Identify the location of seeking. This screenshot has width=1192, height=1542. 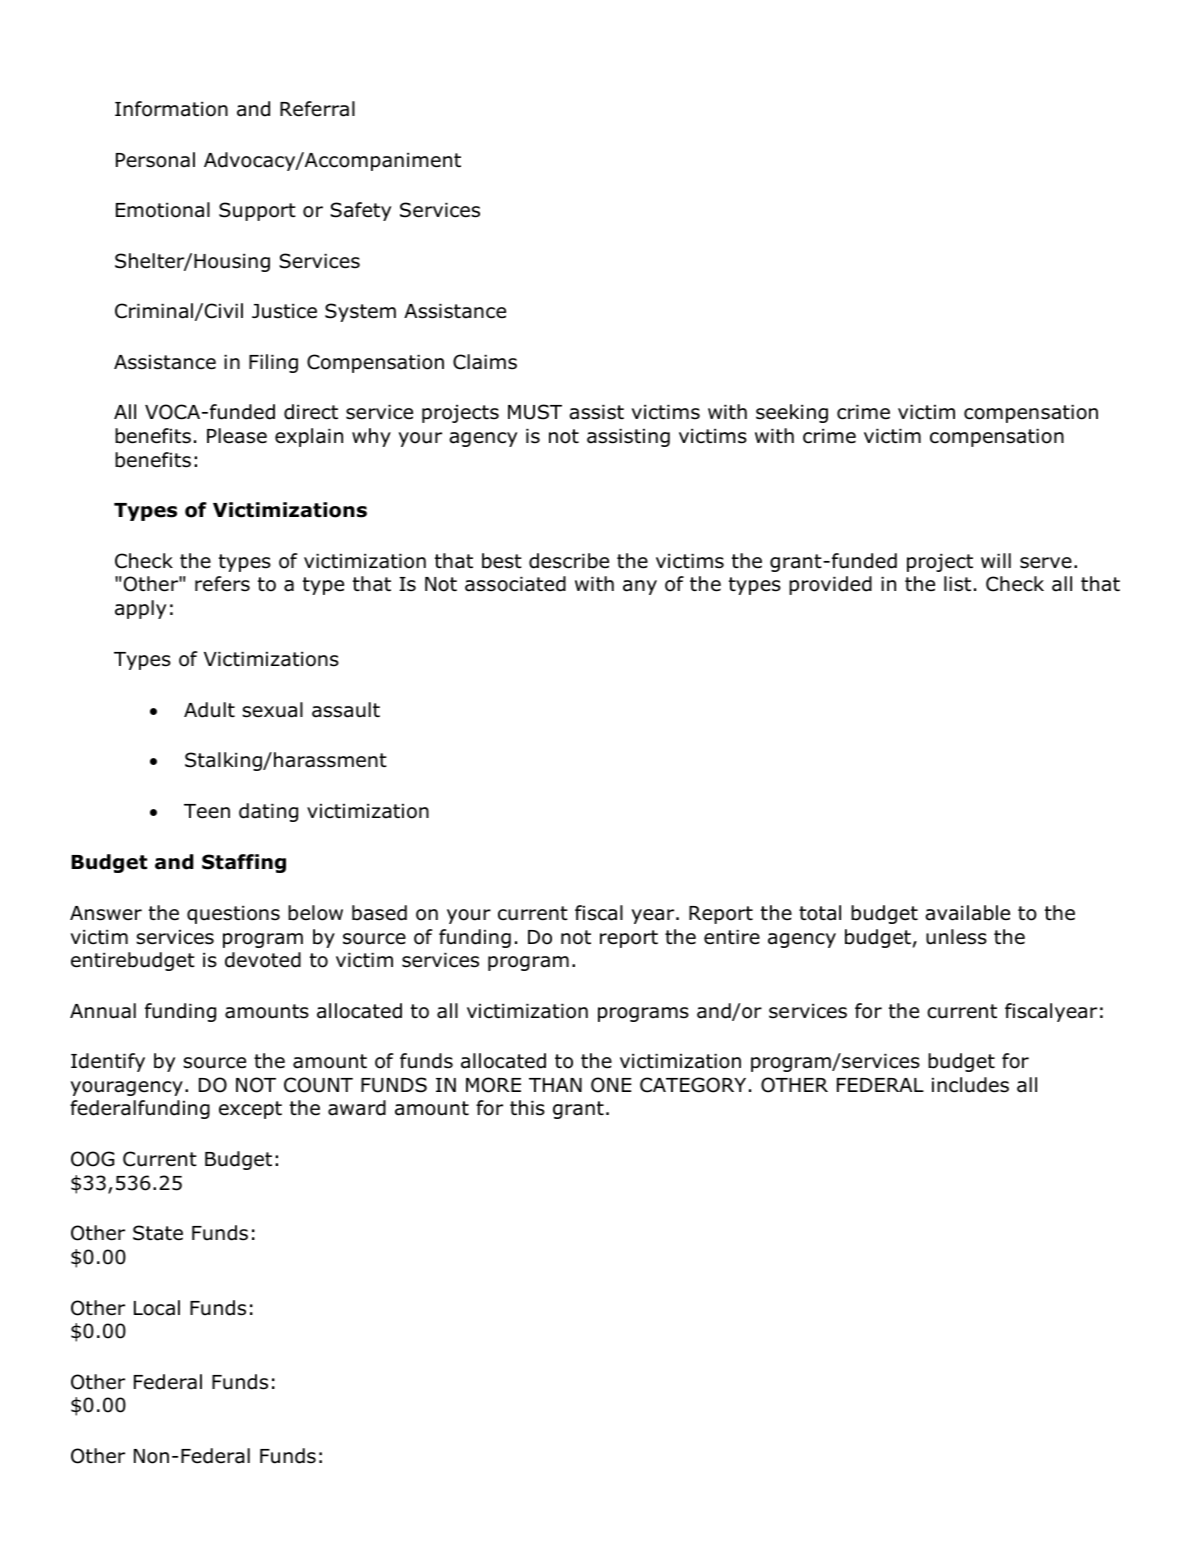
(792, 413).
